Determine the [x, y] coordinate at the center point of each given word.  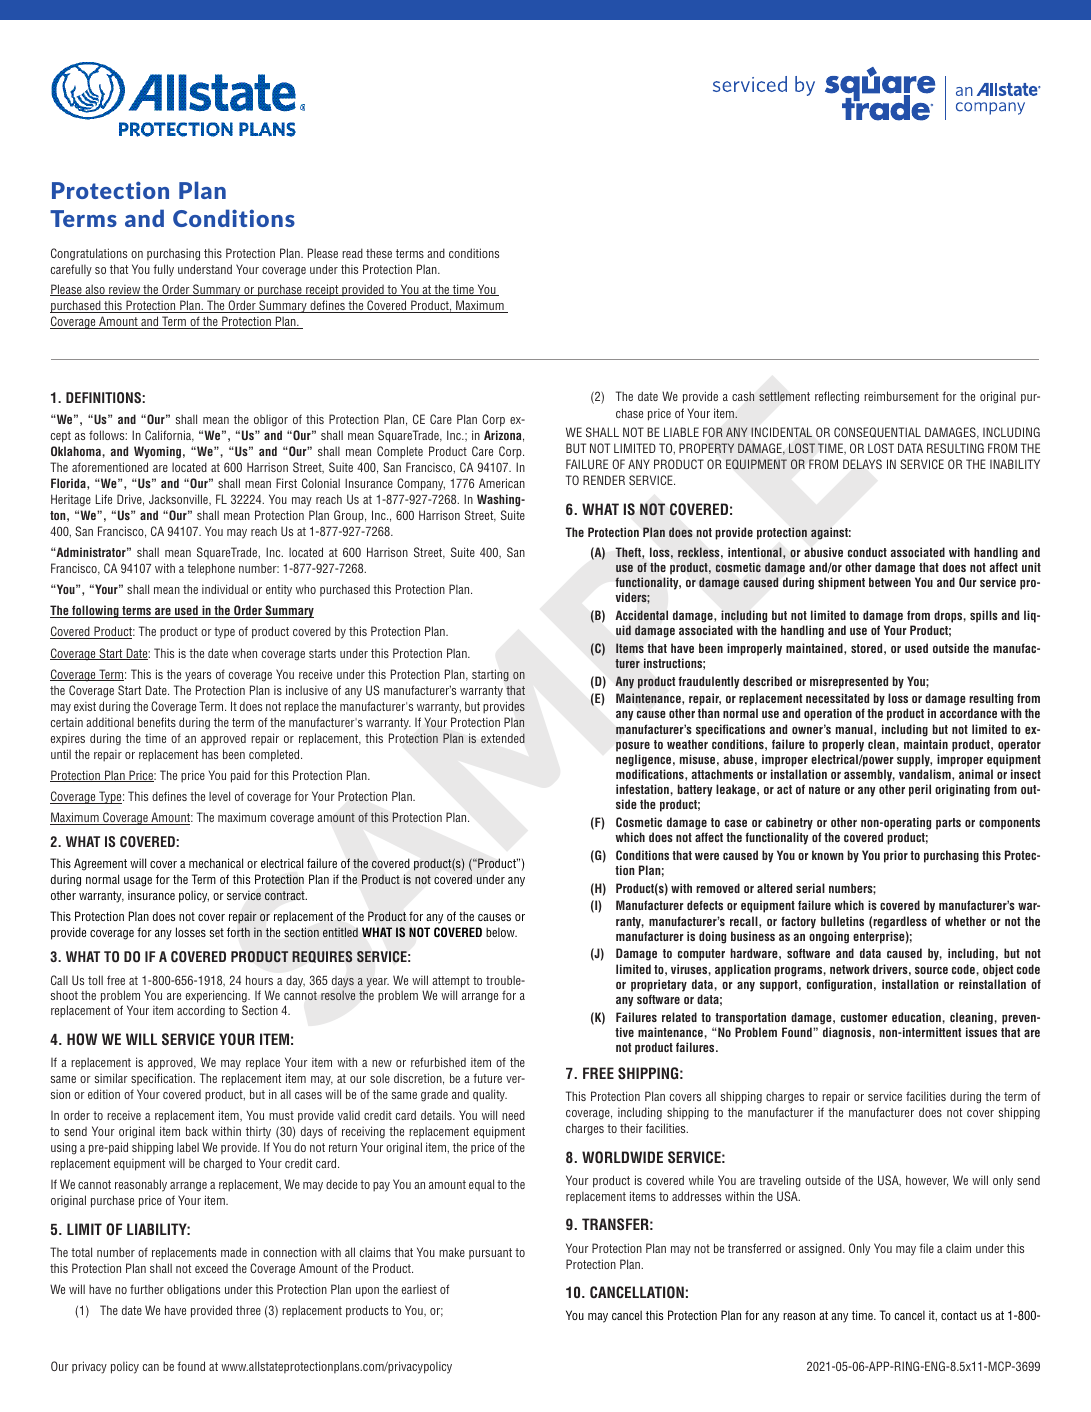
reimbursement [901, 396]
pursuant [490, 1253]
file [926, 1248]
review [124, 290]
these [379, 253]
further [147, 1289]
